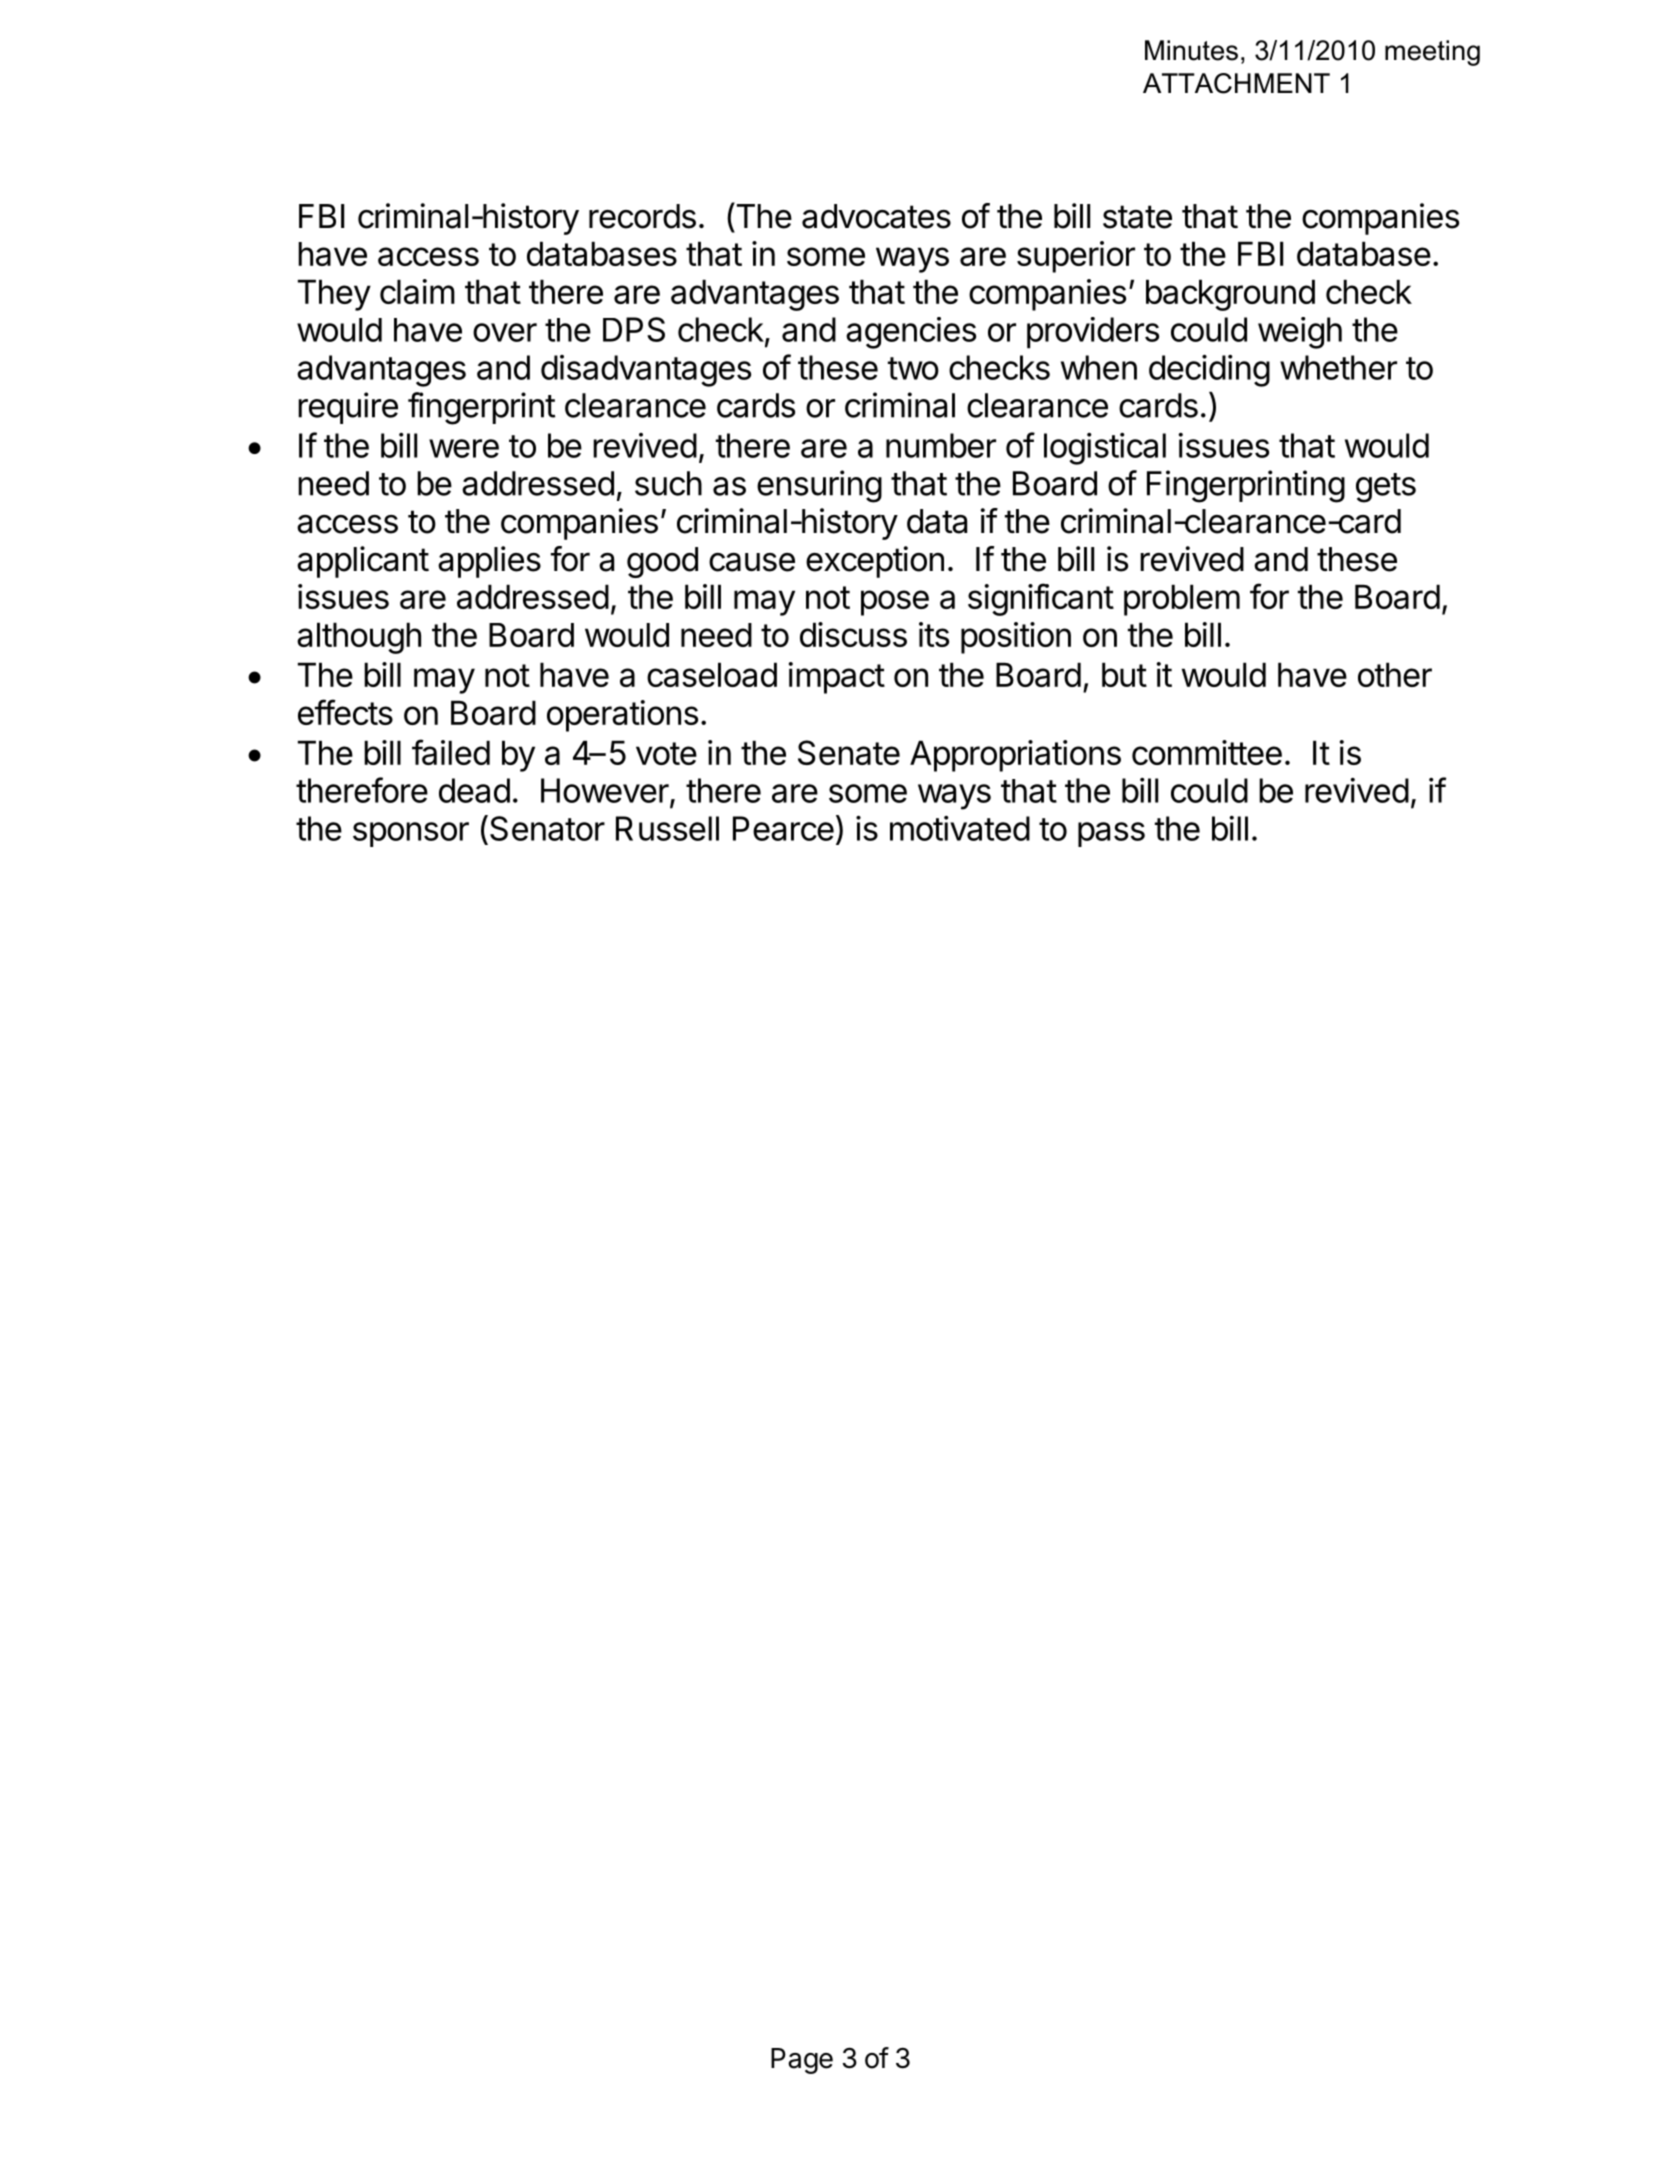 This image has height=2173, width=1679. I want to click on committee, so click(1207, 752).
